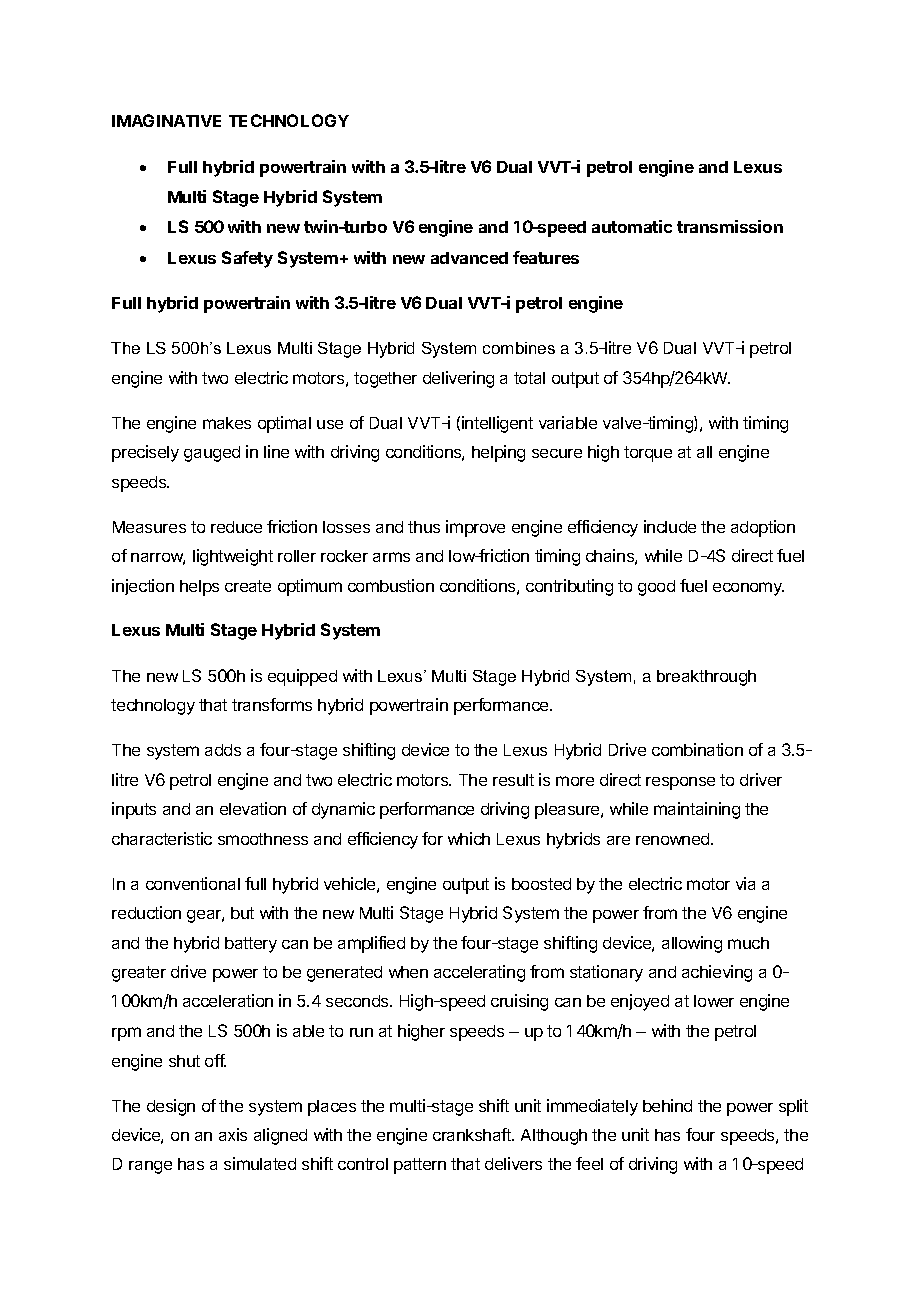  I want to click on which, so click(469, 838).
